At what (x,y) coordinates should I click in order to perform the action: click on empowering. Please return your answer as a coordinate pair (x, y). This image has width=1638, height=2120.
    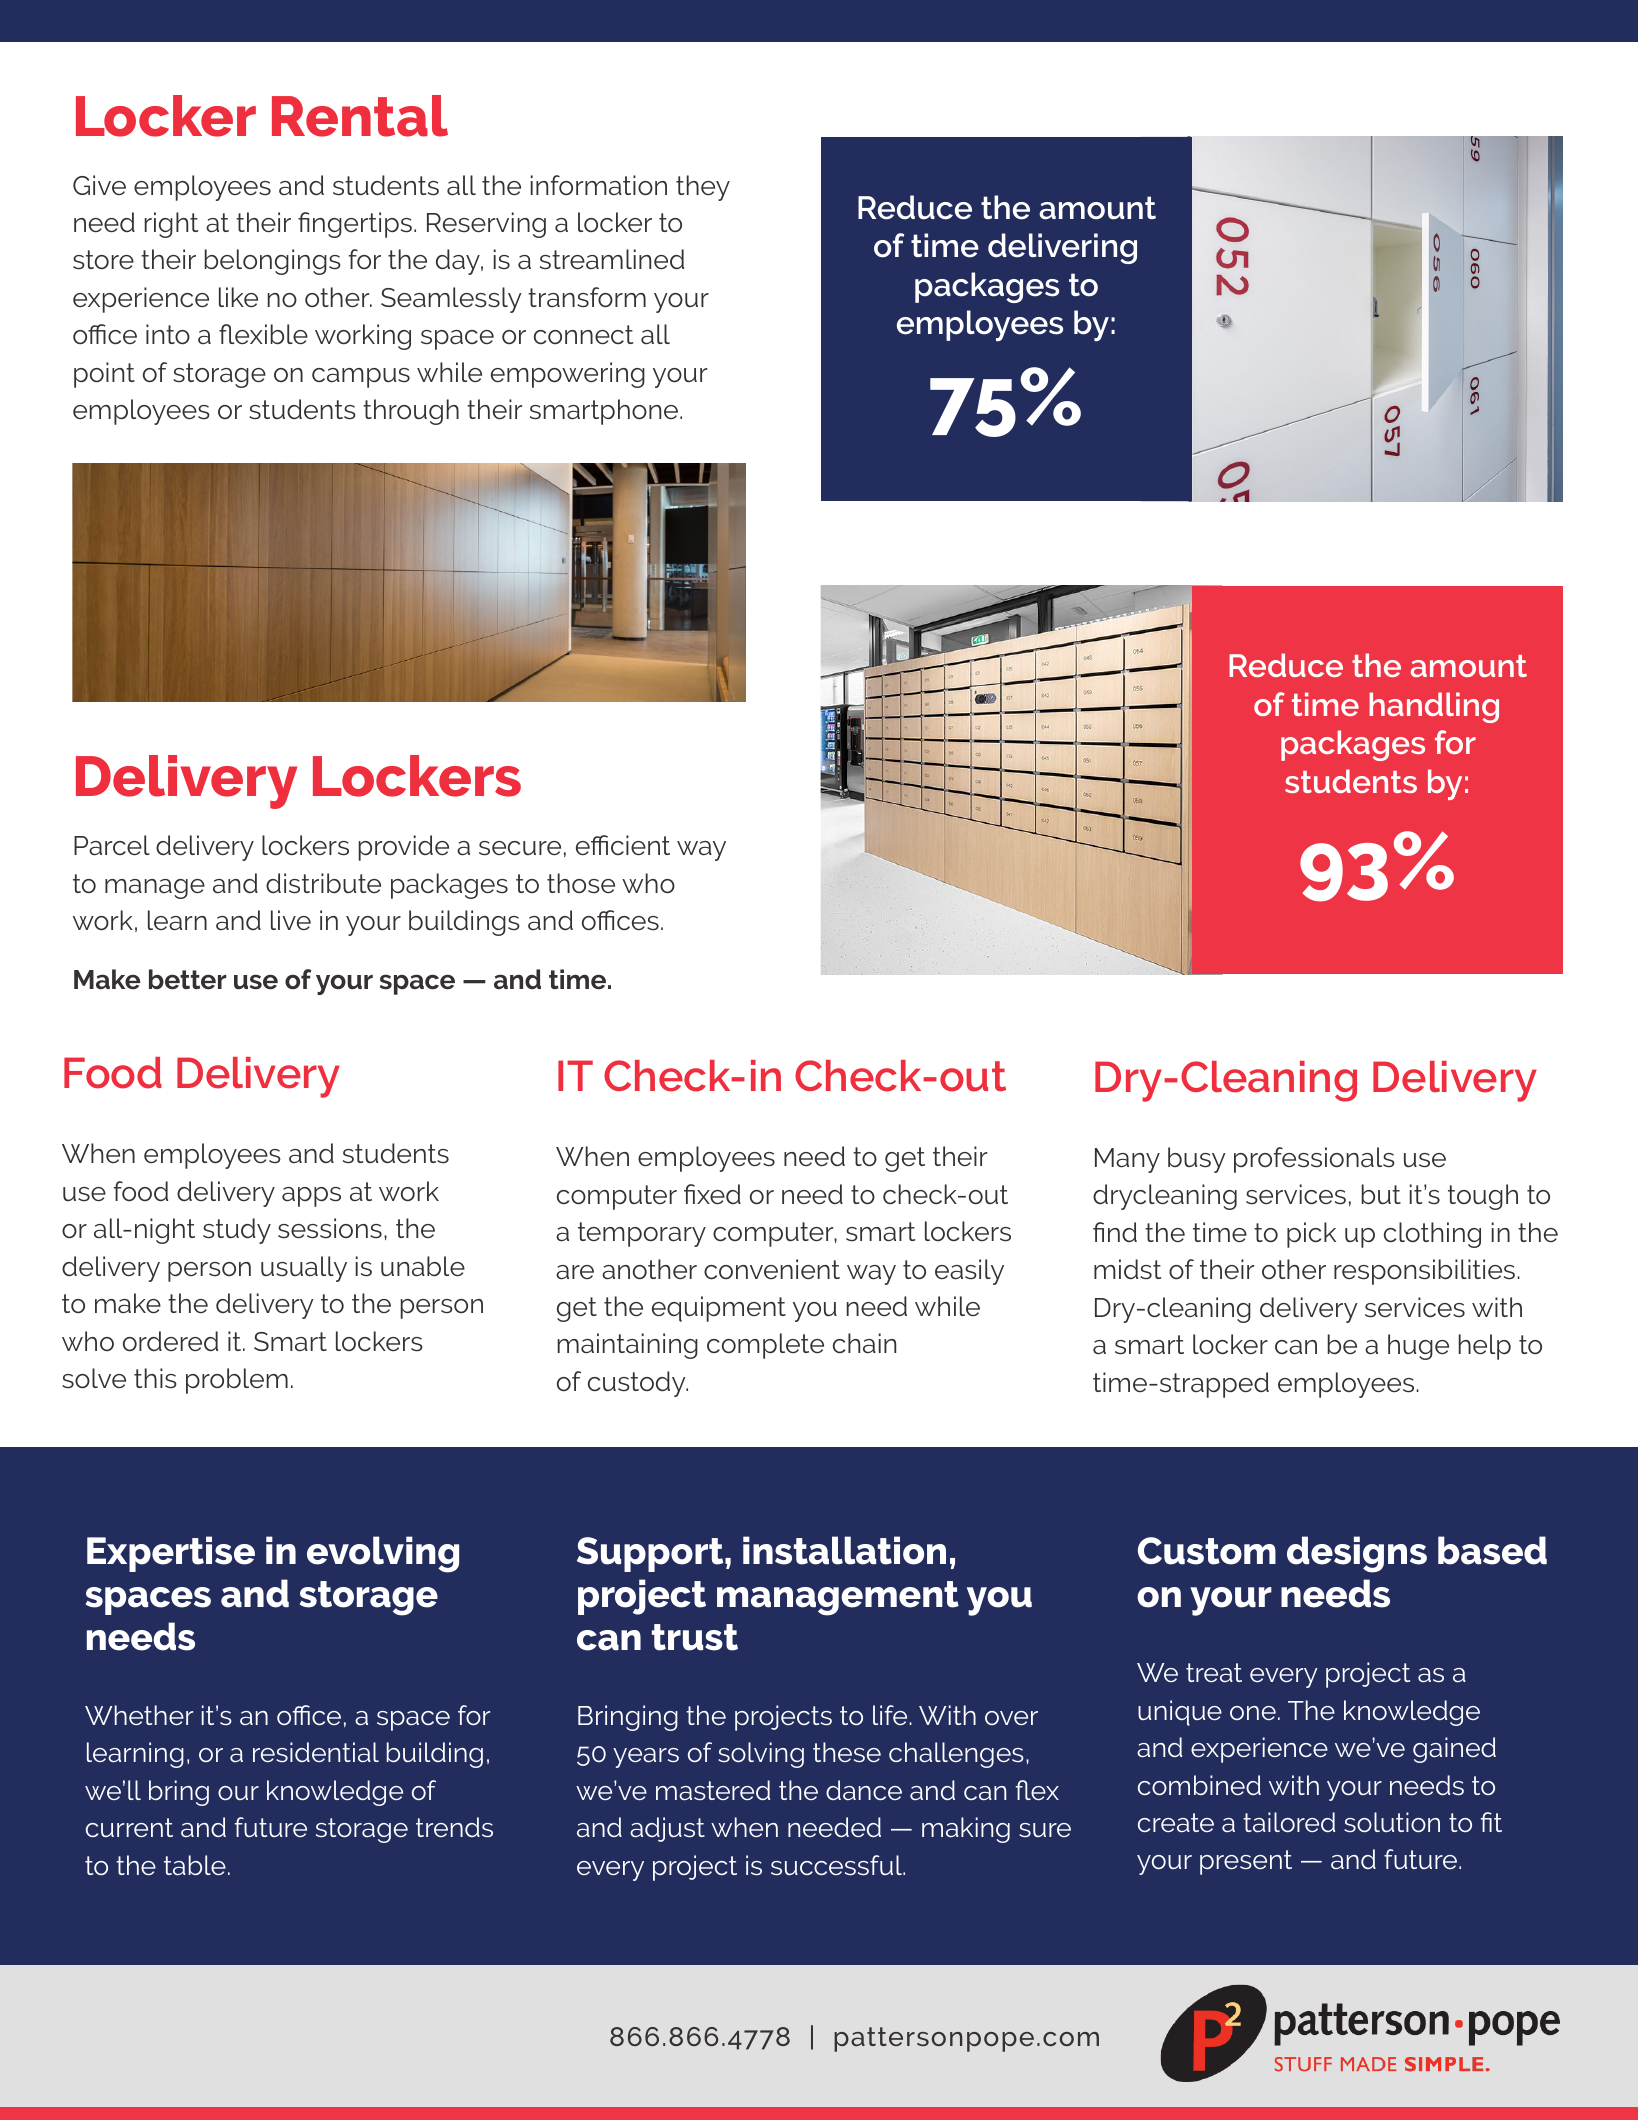
    Looking at the image, I should click on (568, 375).
